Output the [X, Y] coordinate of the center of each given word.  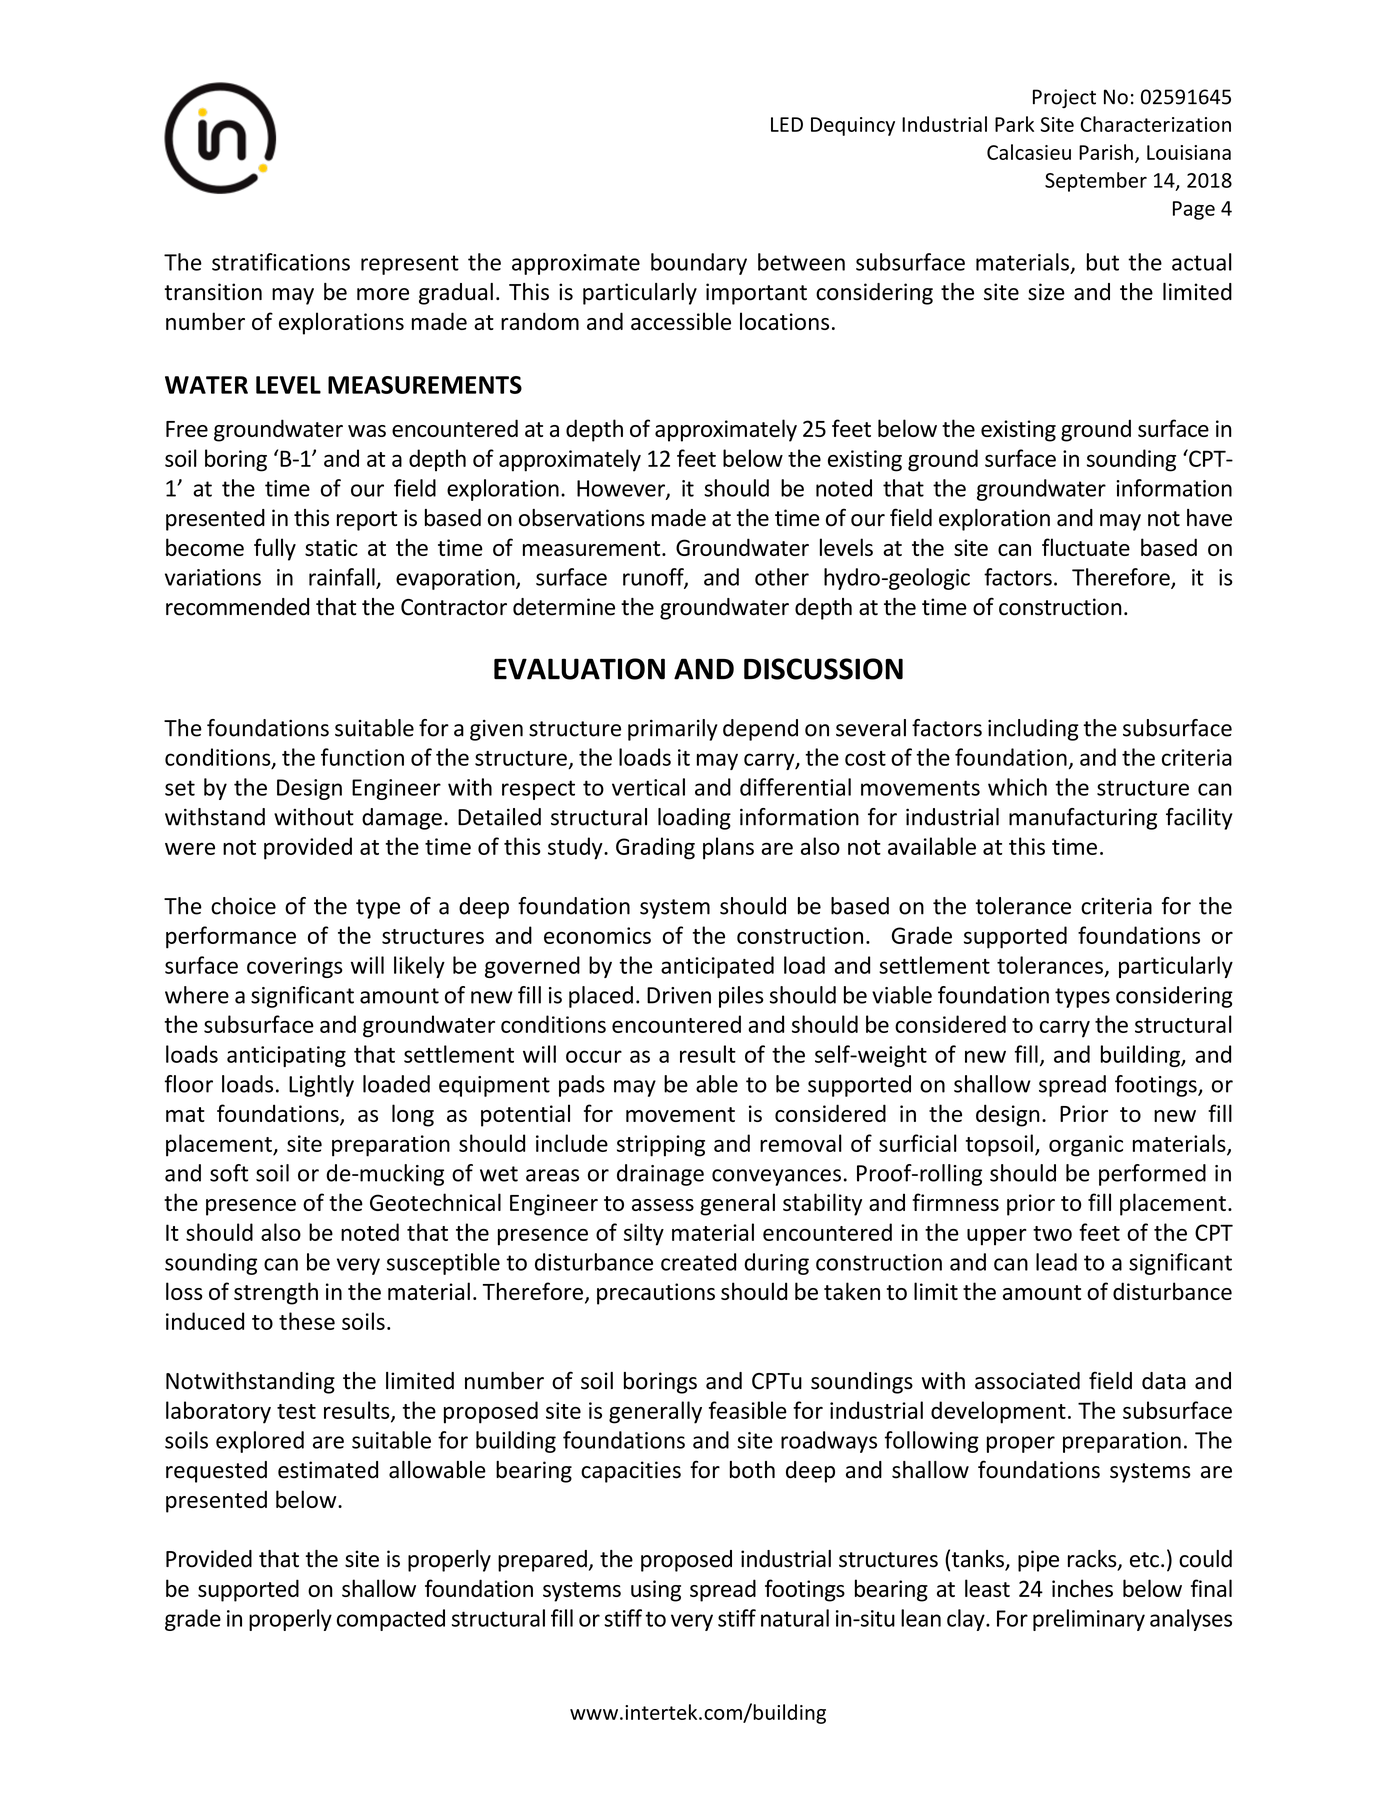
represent [410, 265]
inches [1082, 1588]
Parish [1106, 152]
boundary [699, 264]
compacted [391, 1620]
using [656, 1591]
